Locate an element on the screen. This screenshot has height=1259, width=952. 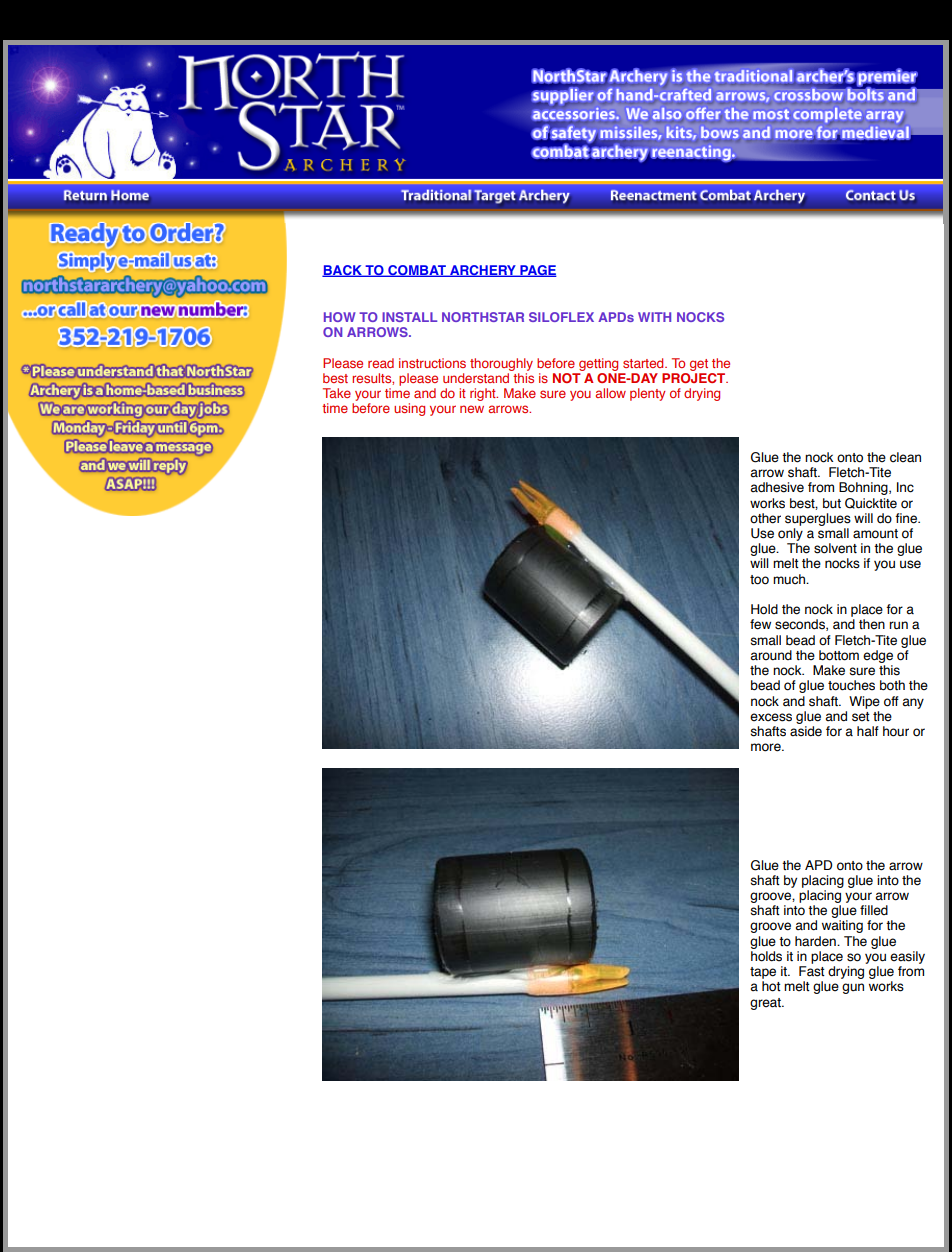
WITH is located at coordinates (654, 317).
